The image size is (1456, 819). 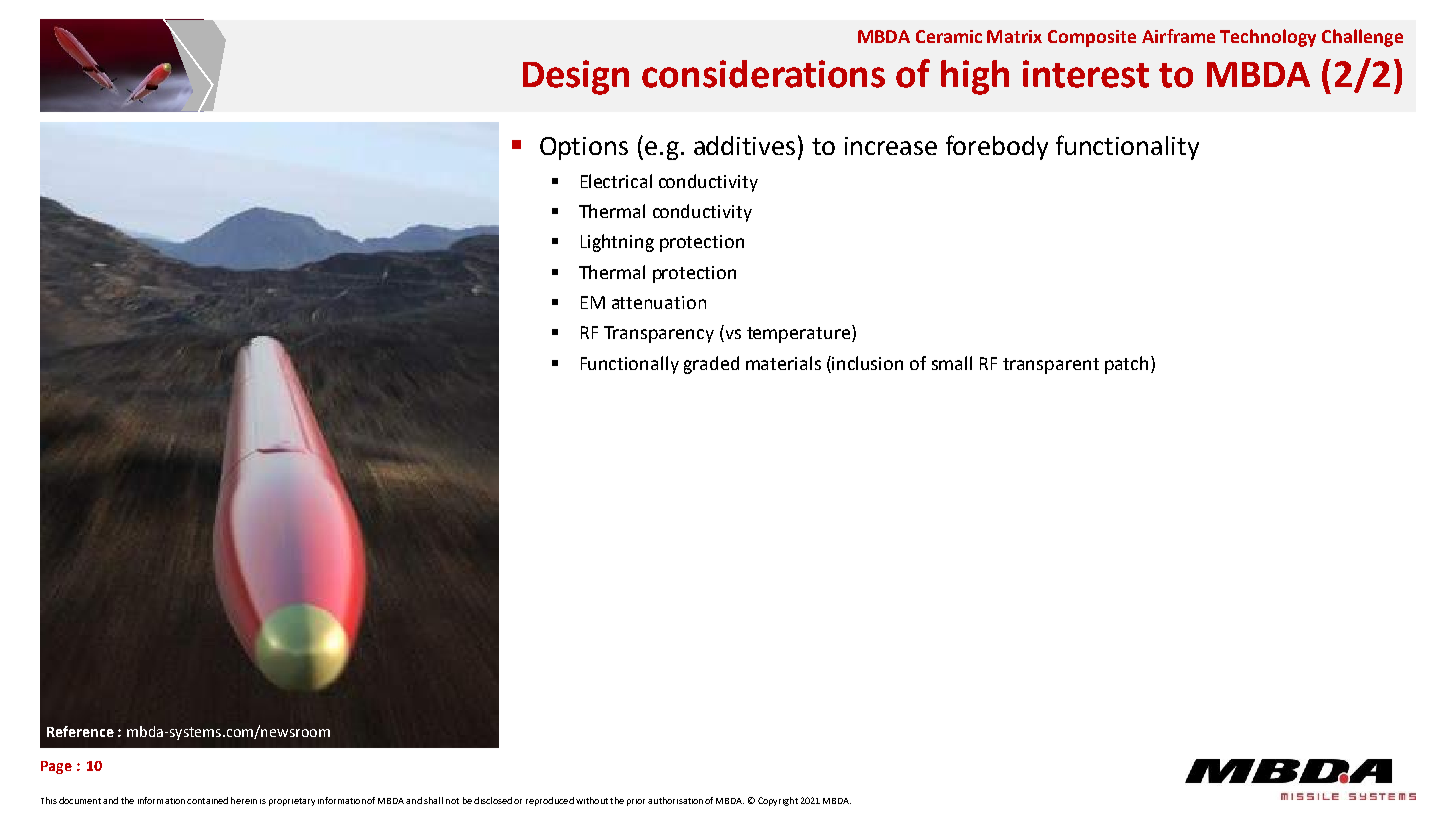 What do you see at coordinates (711, 365) in the screenshot?
I see `graded` at bounding box center [711, 365].
